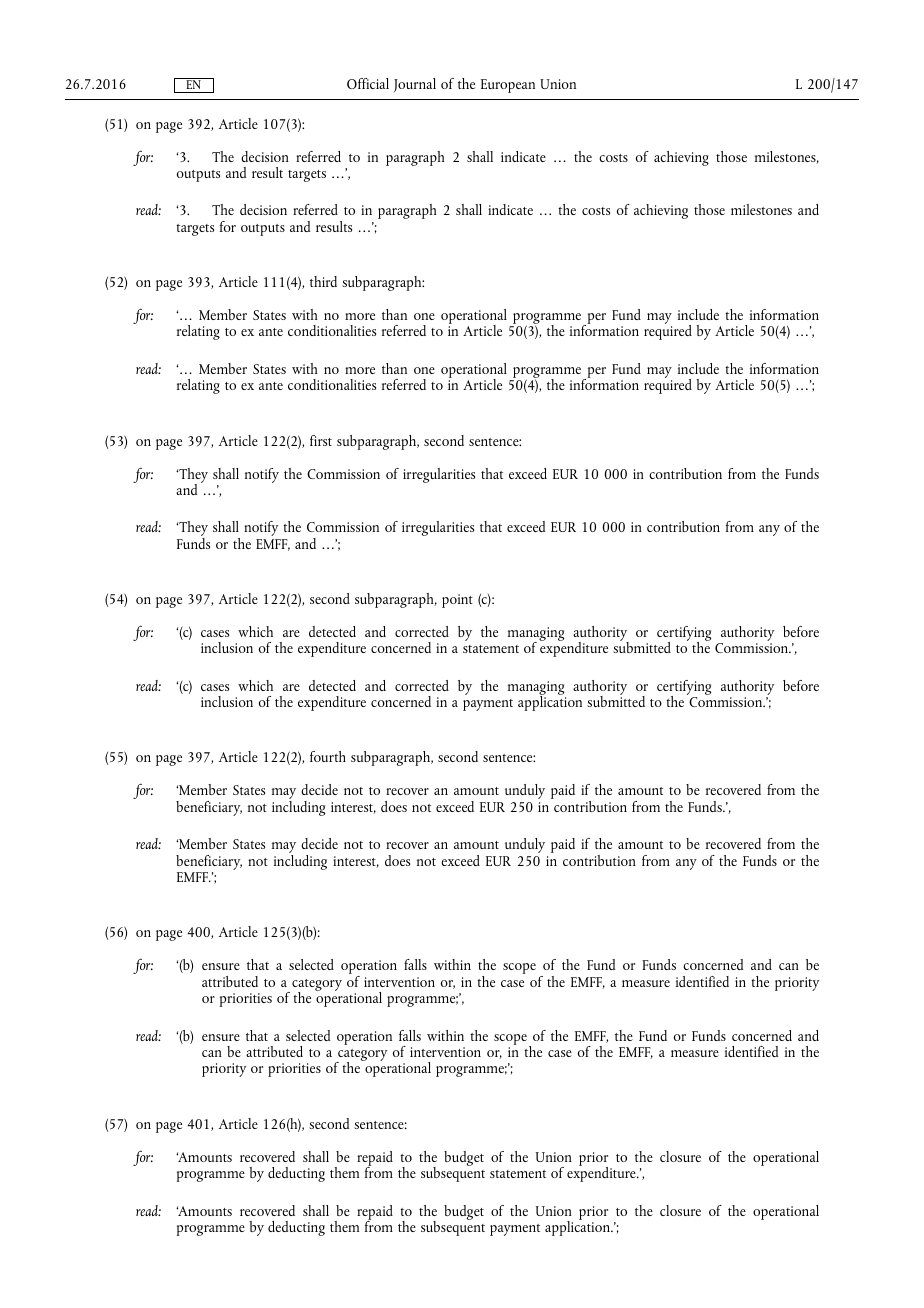 The image size is (924, 1308). I want to click on third, so click(323, 281).
